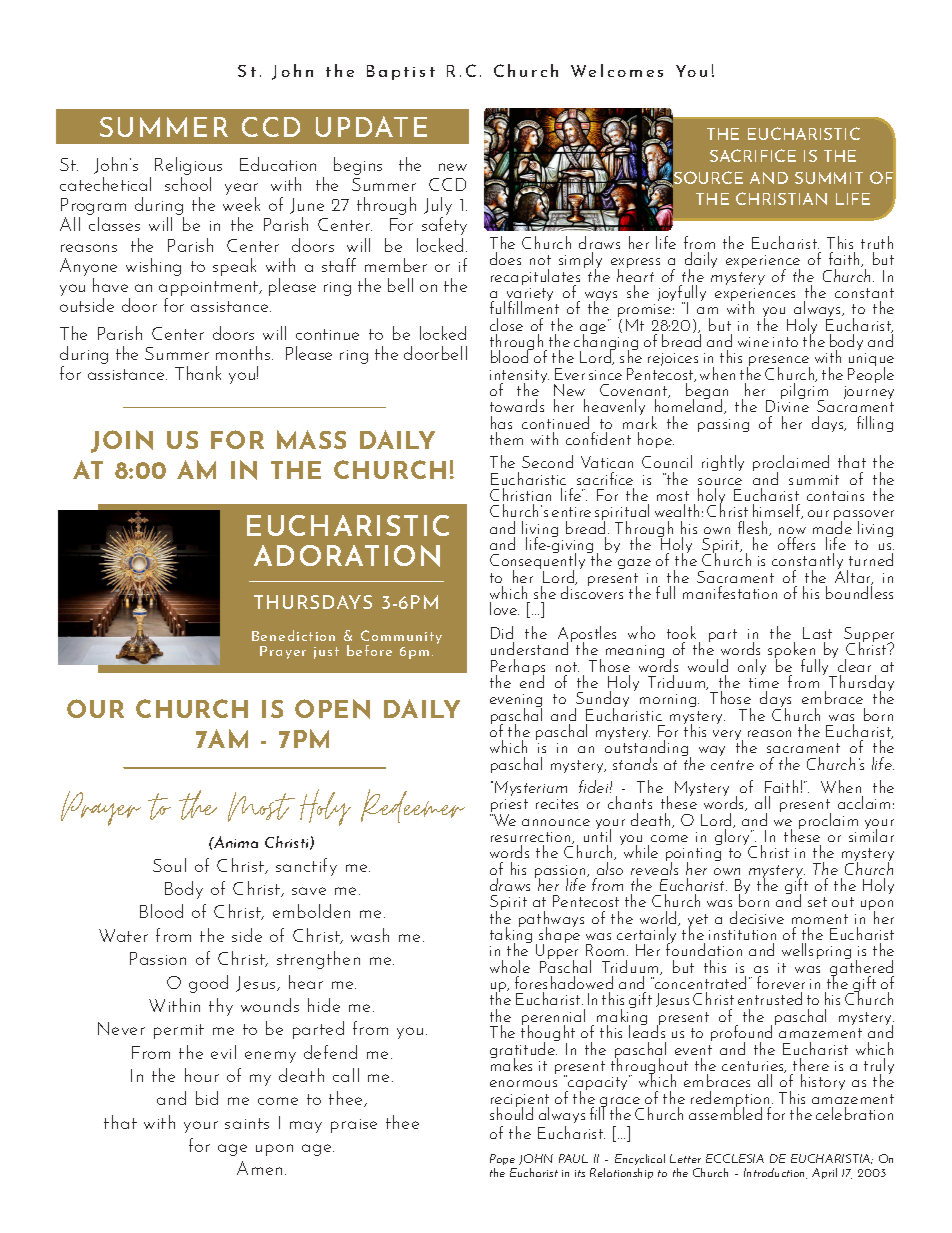 The width and height of the screenshot is (952, 1233). What do you see at coordinates (877, 242) in the screenshot?
I see `truth` at bounding box center [877, 242].
